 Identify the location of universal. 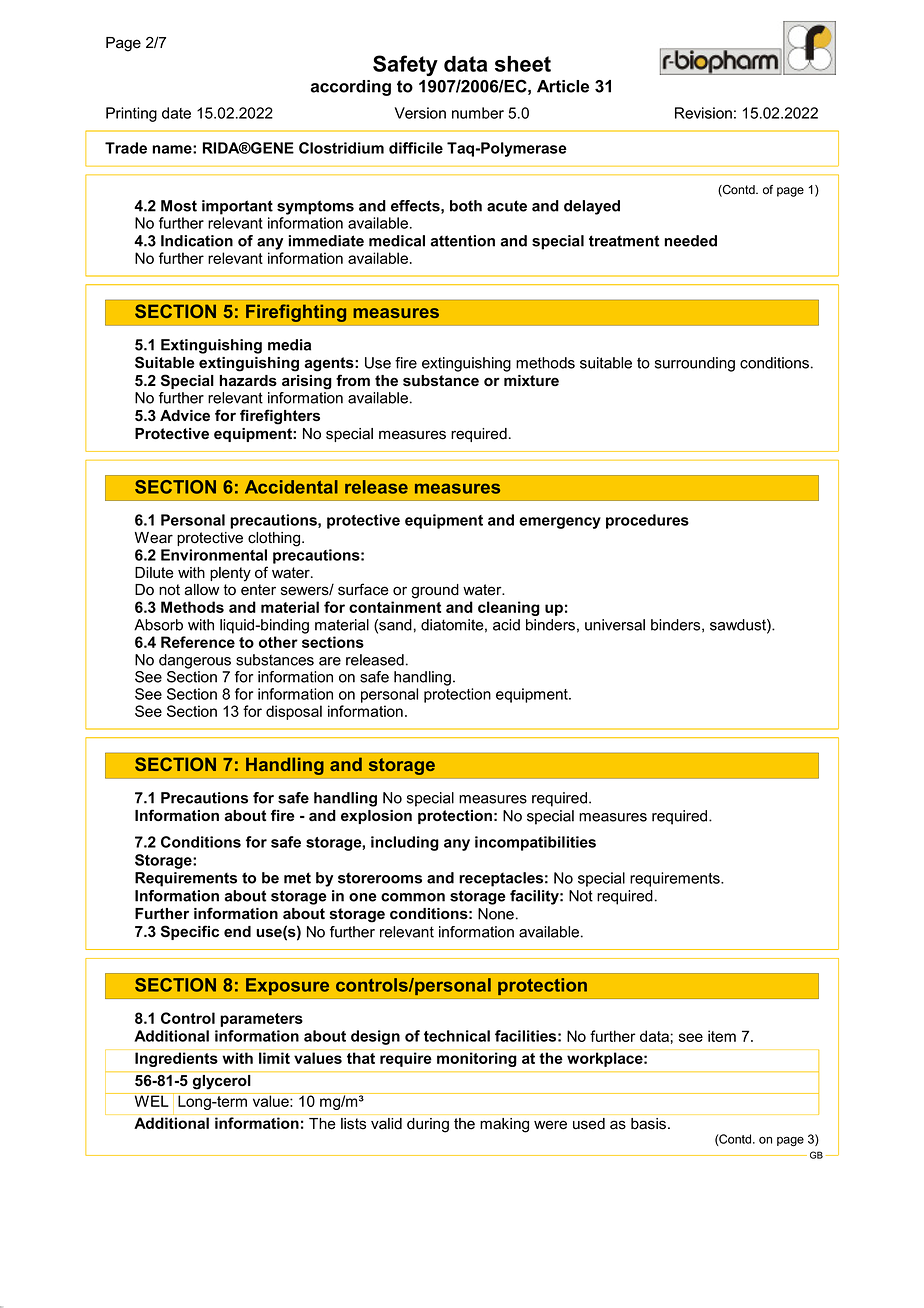
(615, 625).
